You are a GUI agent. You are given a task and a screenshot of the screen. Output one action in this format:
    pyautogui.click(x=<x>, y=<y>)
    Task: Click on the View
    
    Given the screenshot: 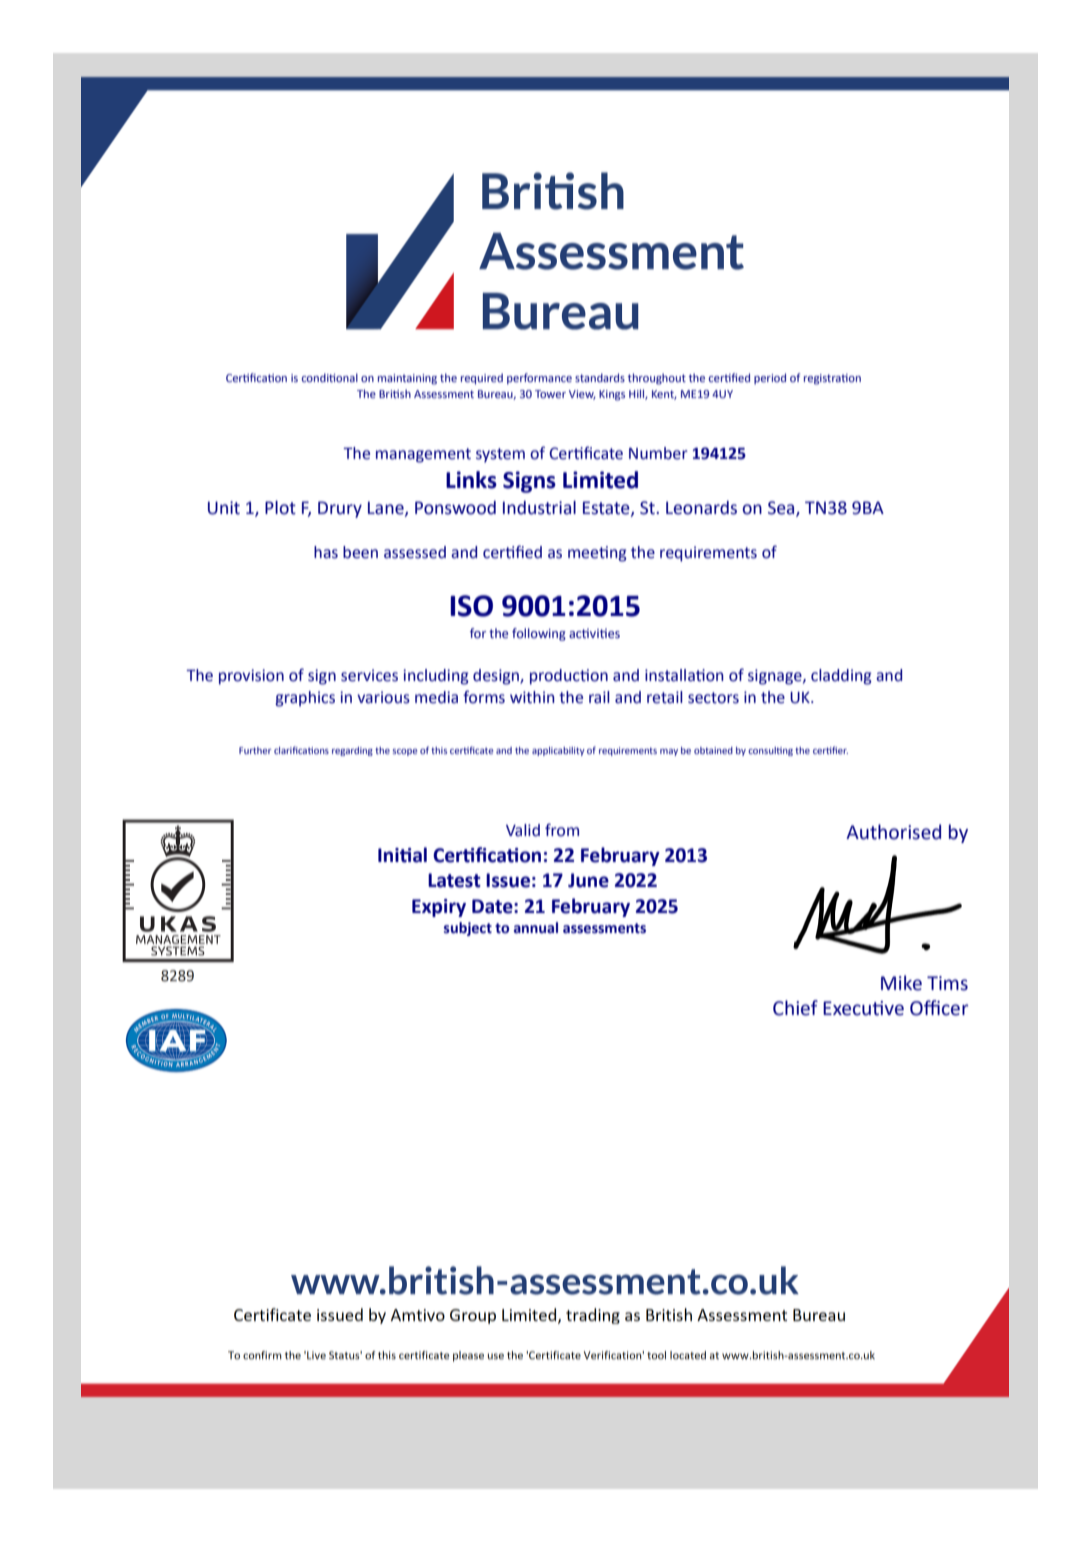 What is the action you would take?
    pyautogui.click(x=582, y=395)
